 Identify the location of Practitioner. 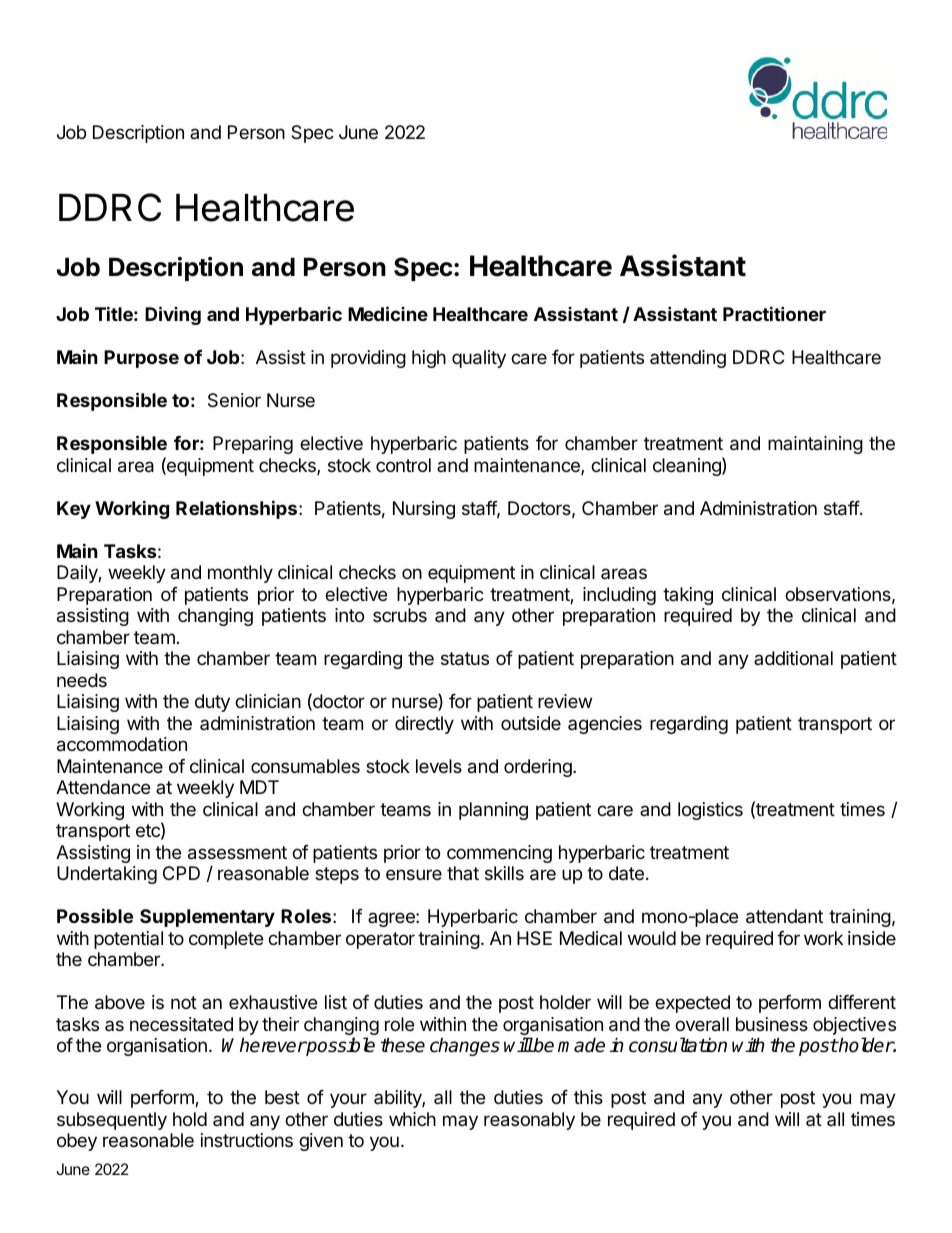
(774, 313).
